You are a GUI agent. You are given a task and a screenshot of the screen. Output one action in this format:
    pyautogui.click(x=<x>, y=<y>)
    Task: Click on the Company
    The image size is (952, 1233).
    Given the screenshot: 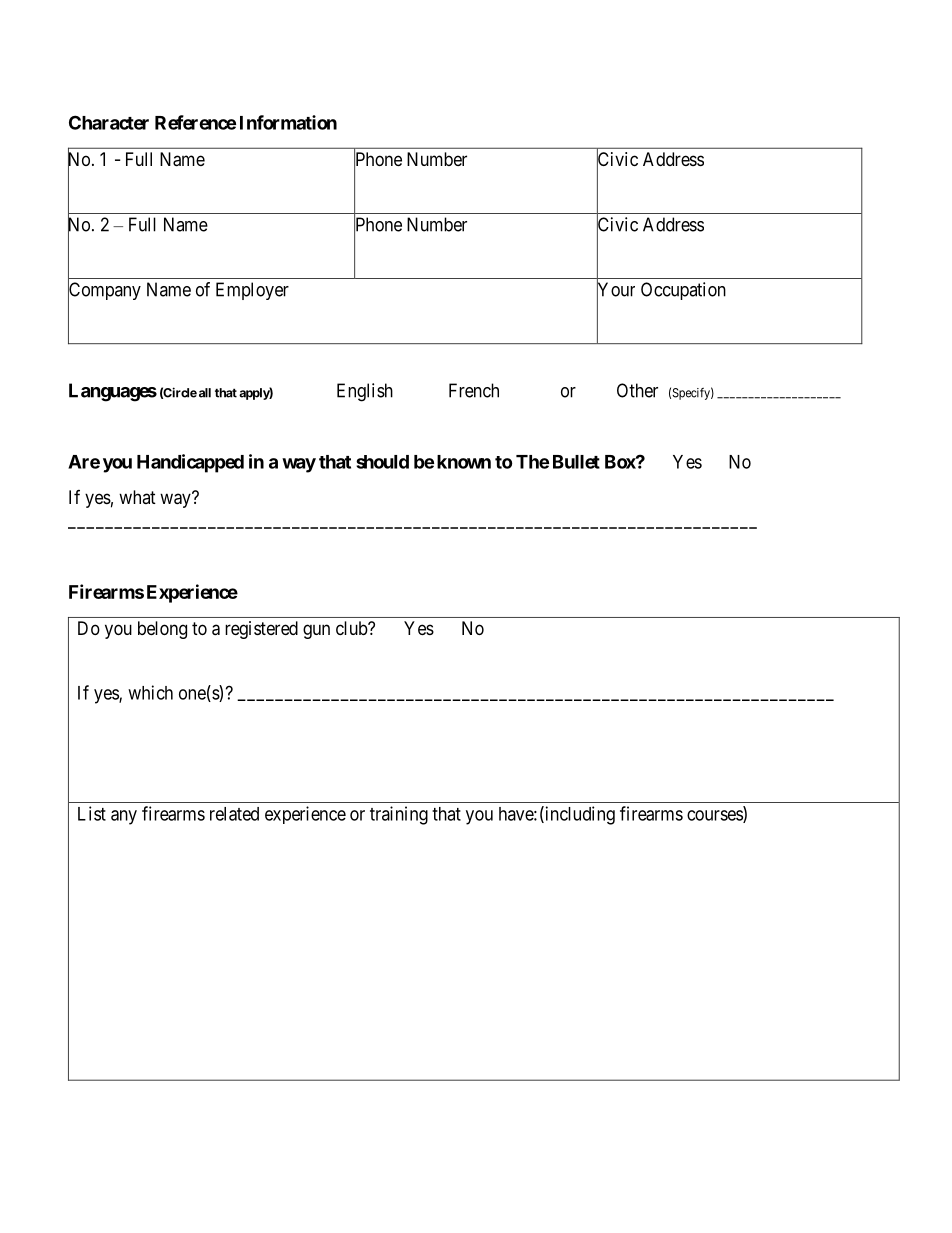 What is the action you would take?
    pyautogui.click(x=104, y=292)
